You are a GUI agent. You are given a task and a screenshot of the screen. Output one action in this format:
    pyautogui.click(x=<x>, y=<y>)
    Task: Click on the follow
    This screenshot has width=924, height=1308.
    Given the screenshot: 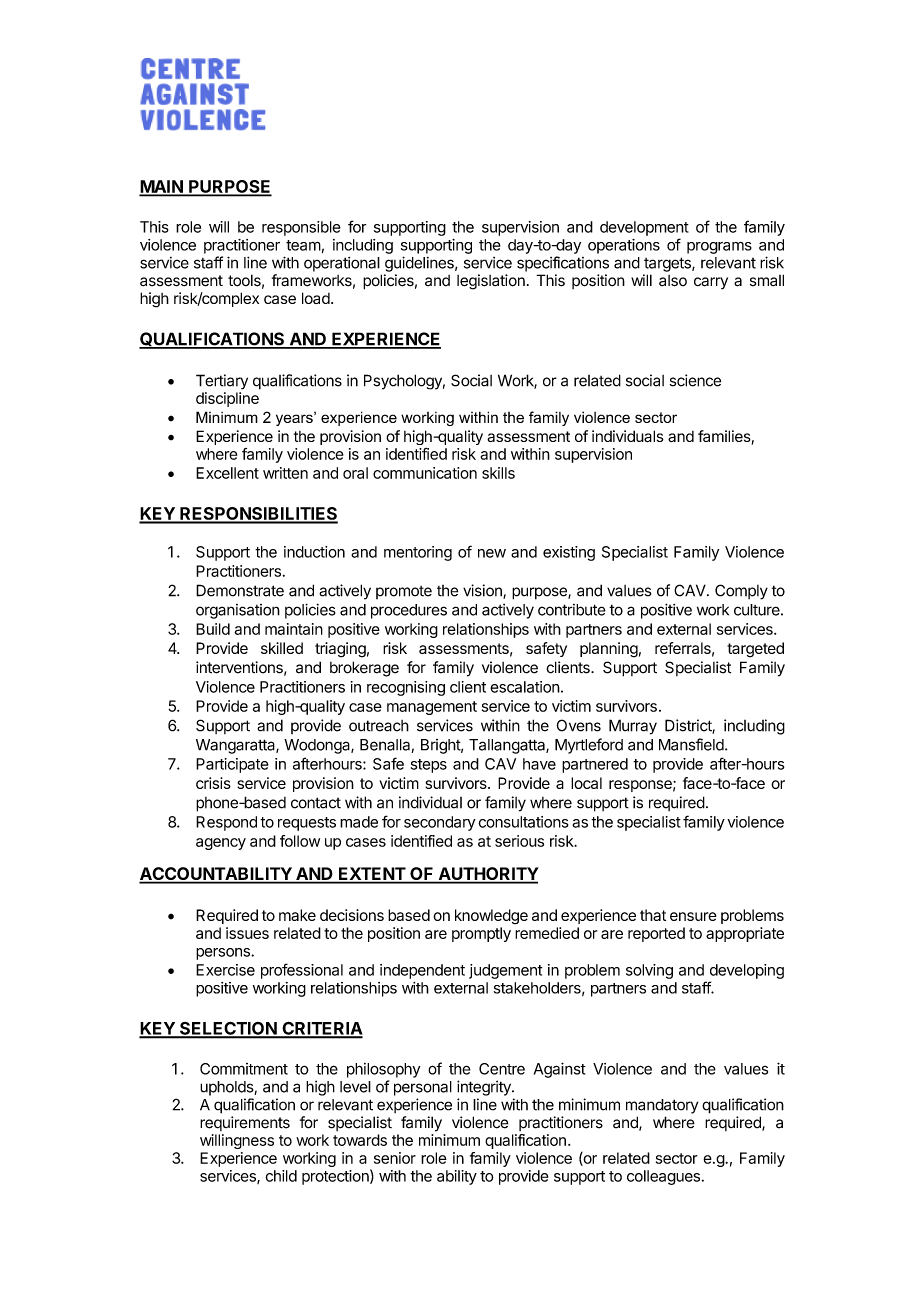 What is the action you would take?
    pyautogui.click(x=300, y=841)
